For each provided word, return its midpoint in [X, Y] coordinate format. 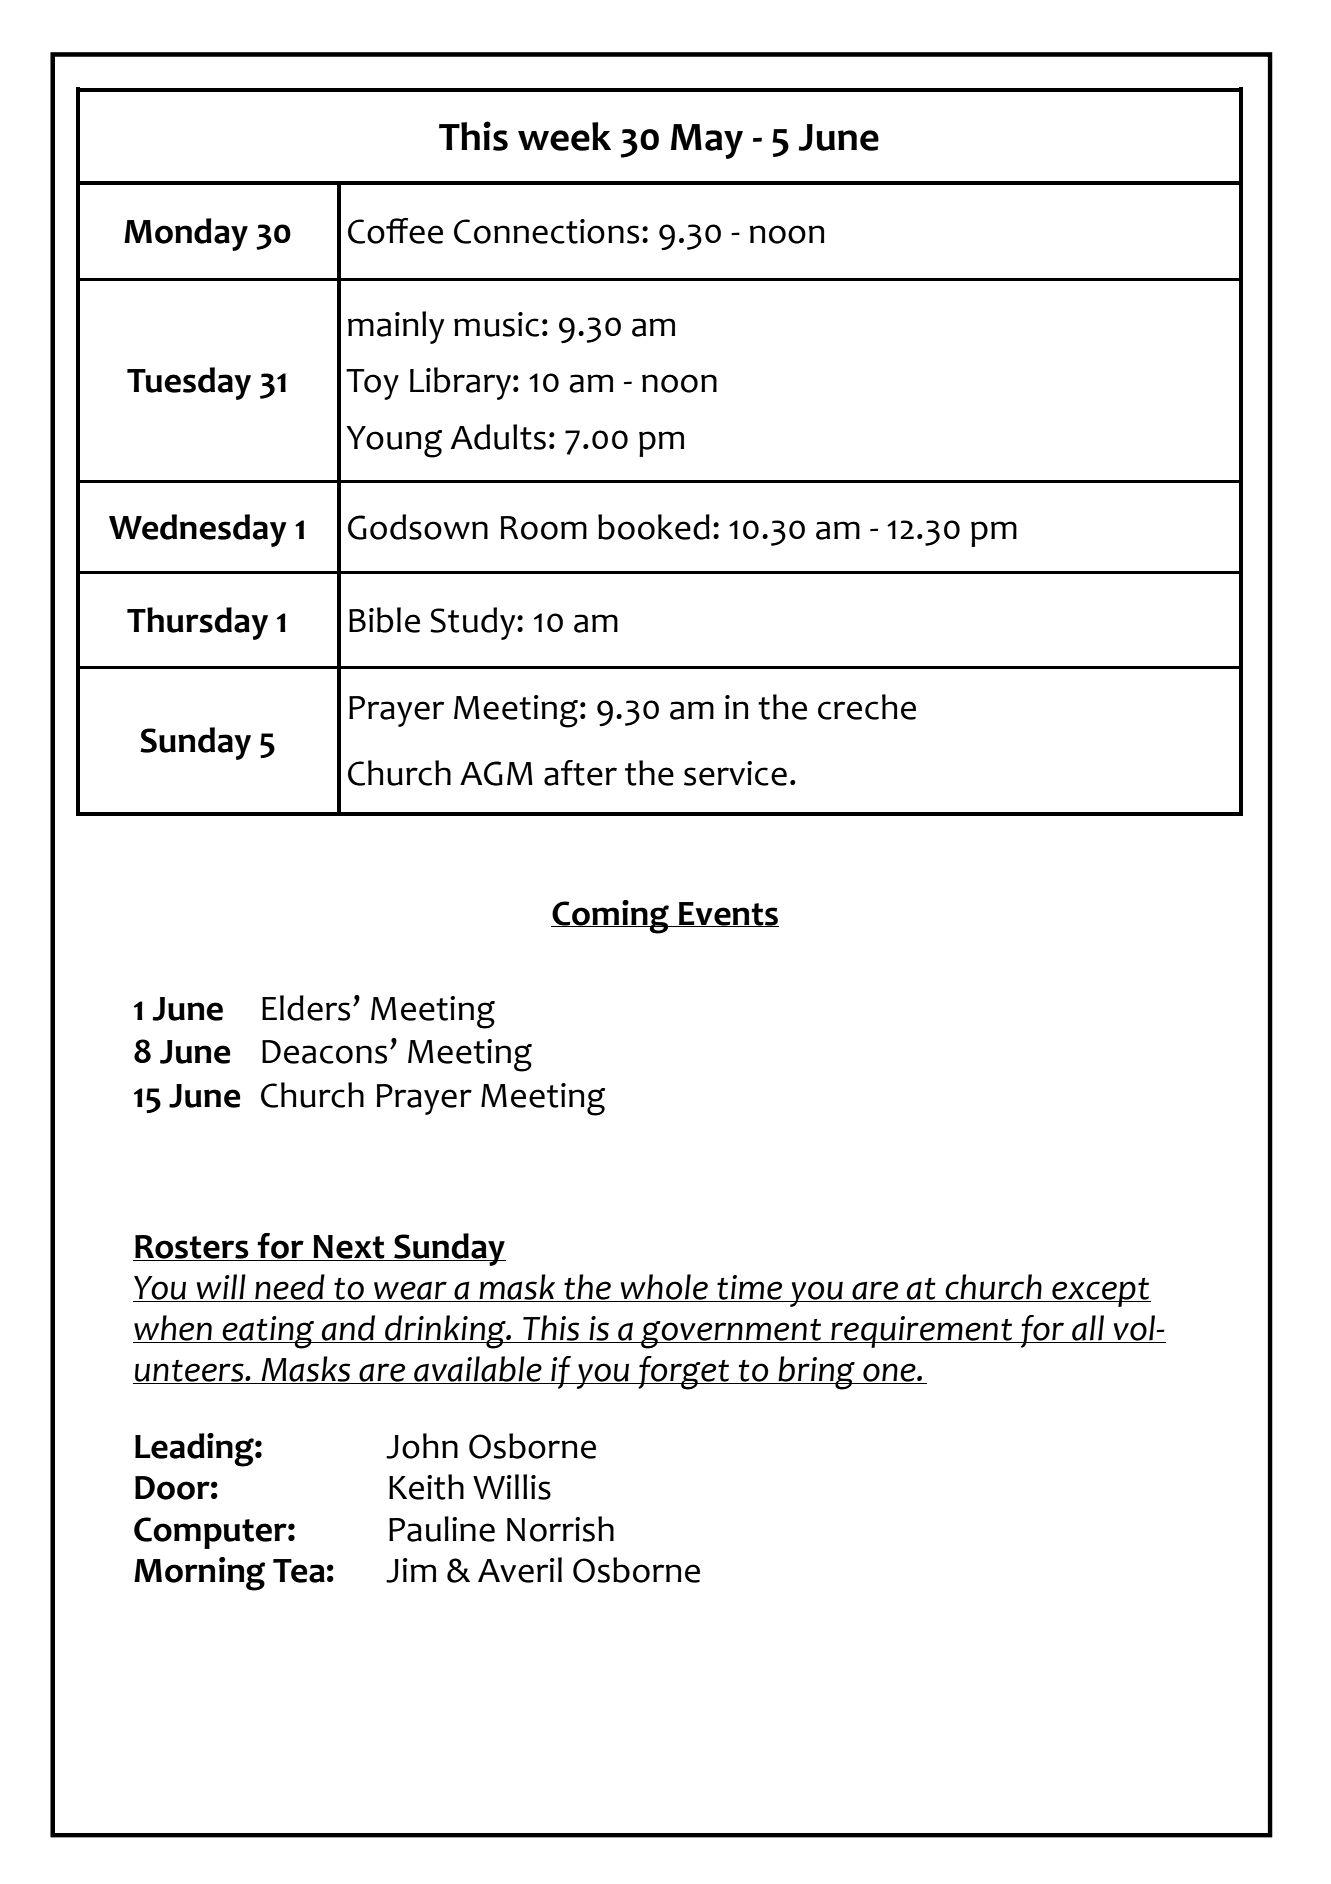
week [564, 136]
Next [349, 1248]
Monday [186, 234]
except [1100, 1292]
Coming [611, 917]
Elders [306, 1008]
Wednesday [197, 530]
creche [867, 707]
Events [728, 914]
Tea [299, 1571]
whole [664, 1288]
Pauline [442, 1529]
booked [654, 527]
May [707, 141]
